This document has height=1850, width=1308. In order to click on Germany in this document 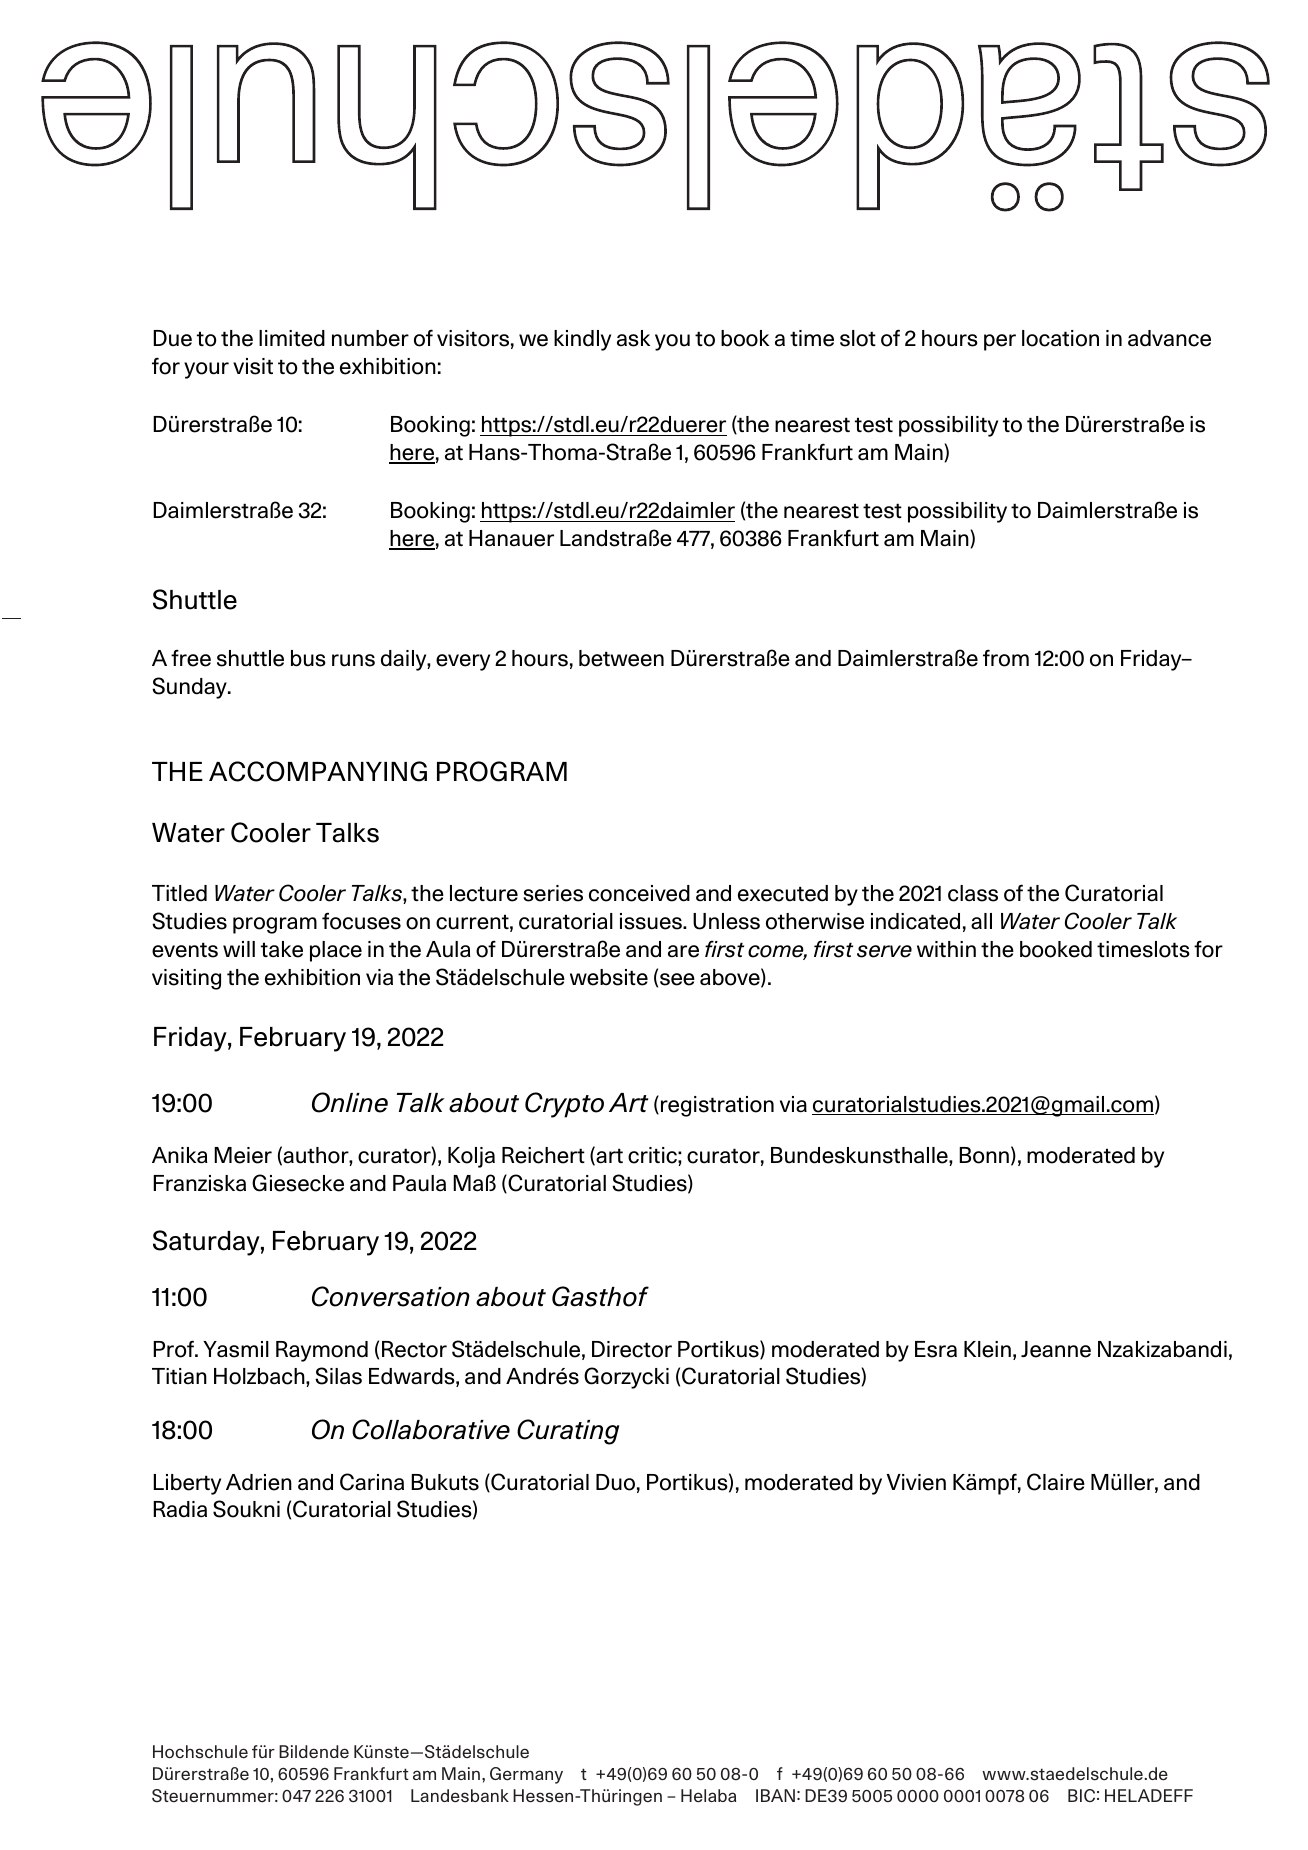, I will do `click(526, 1775)`.
